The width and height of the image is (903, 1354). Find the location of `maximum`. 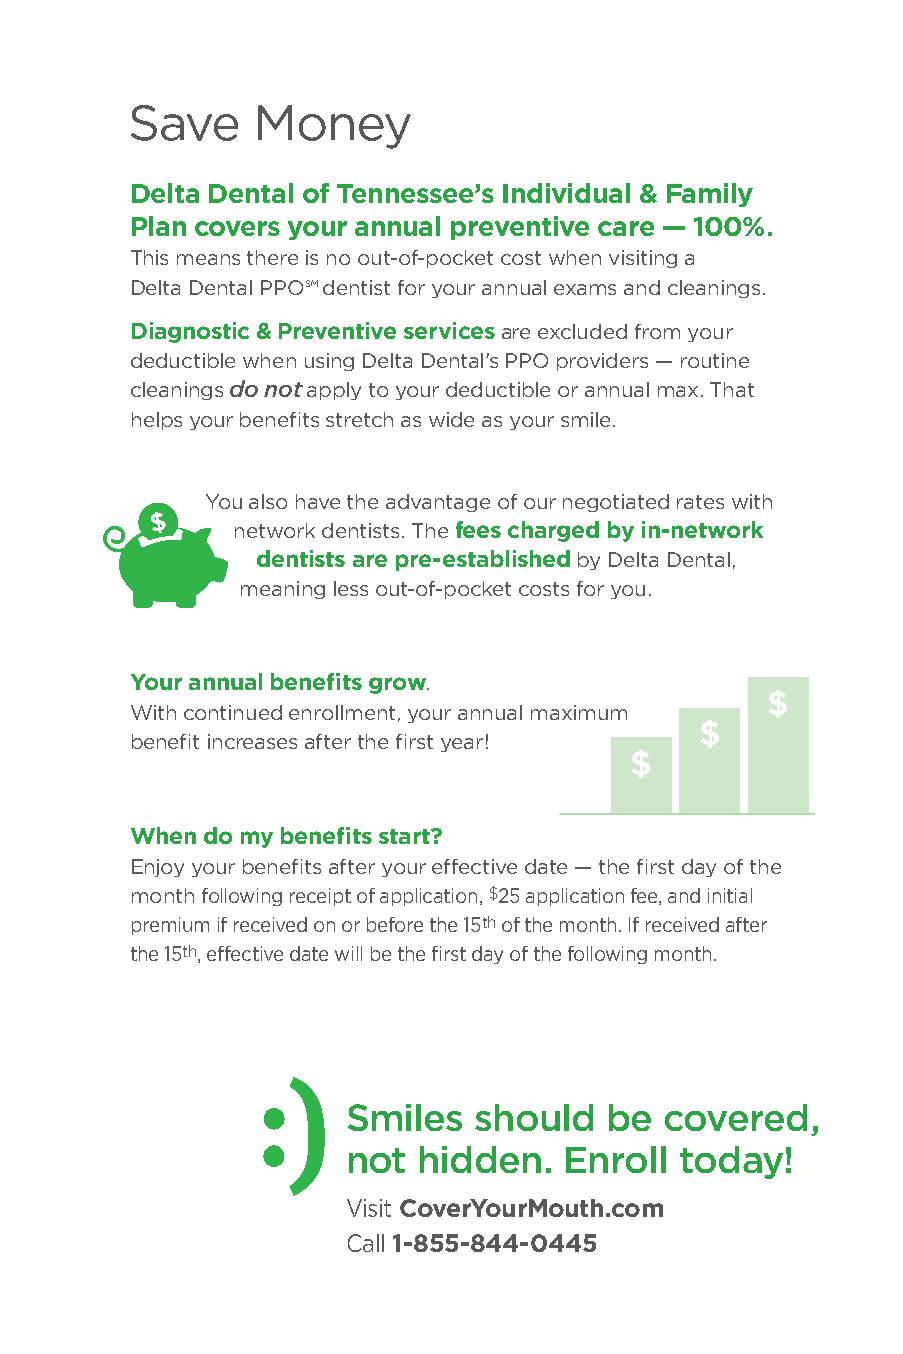

maximum is located at coordinates (579, 712).
